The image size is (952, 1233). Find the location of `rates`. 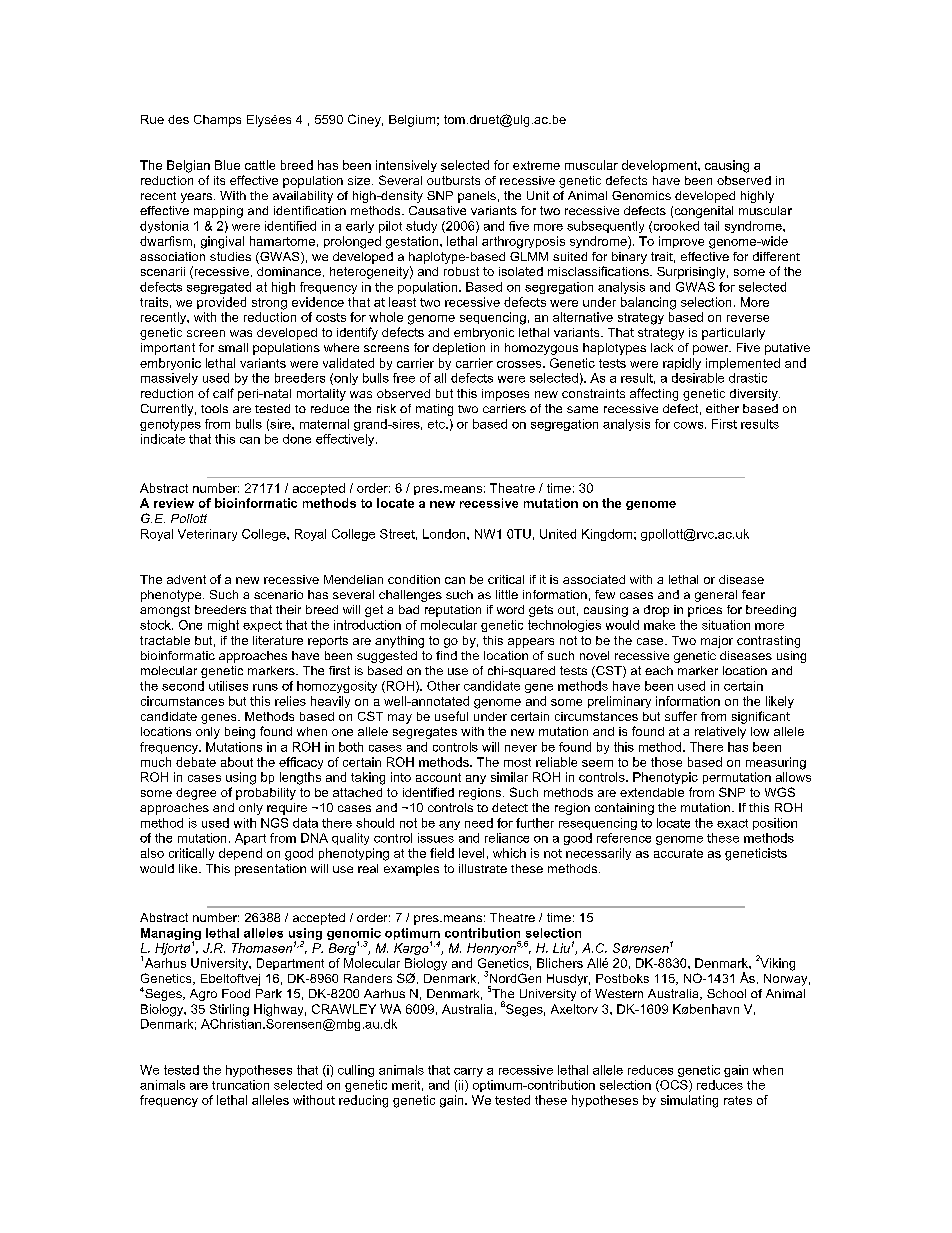

rates is located at coordinates (738, 1100).
